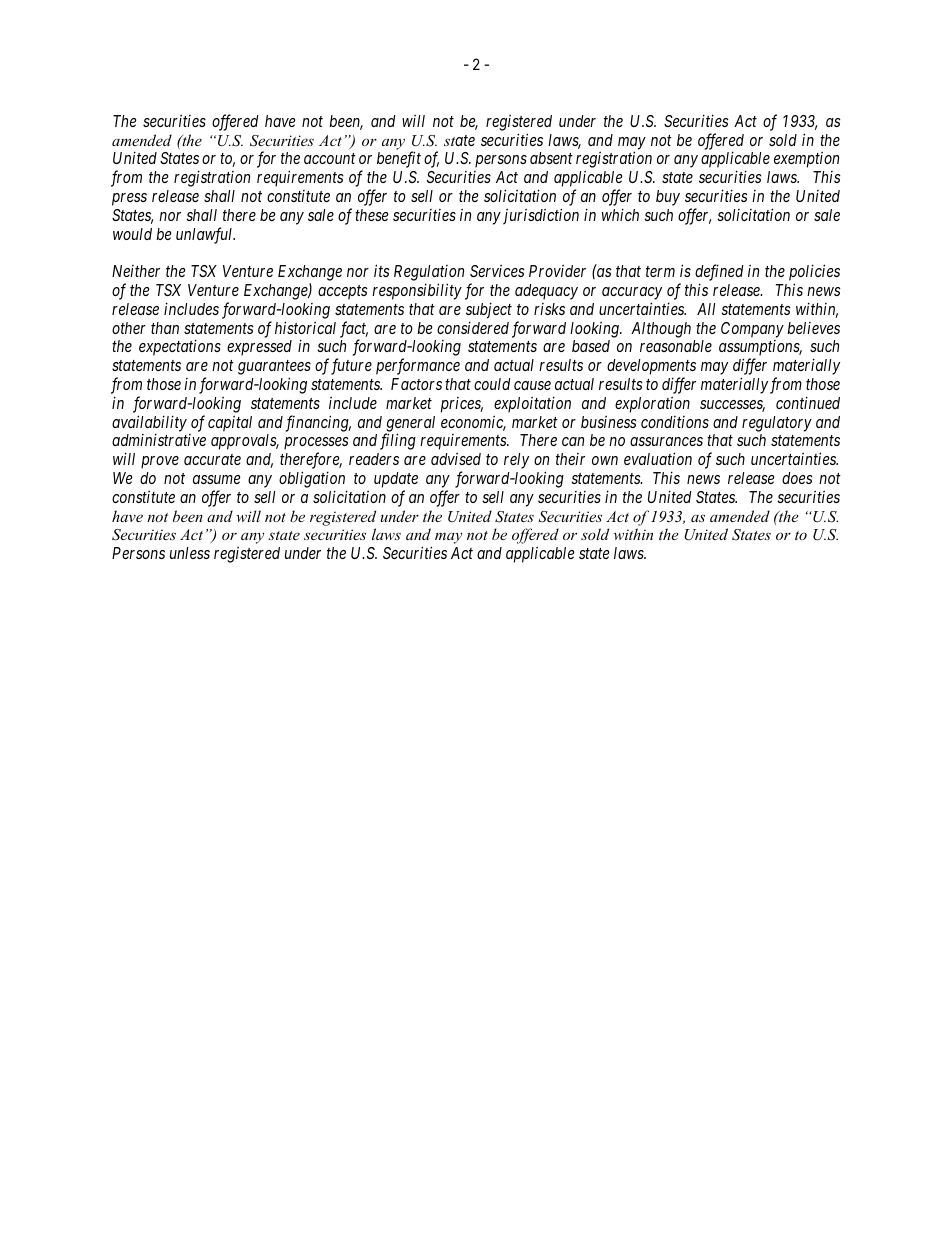 This document has height=1233, width=952. What do you see at coordinates (136, 271) in the document?
I see `Neither` at bounding box center [136, 271].
